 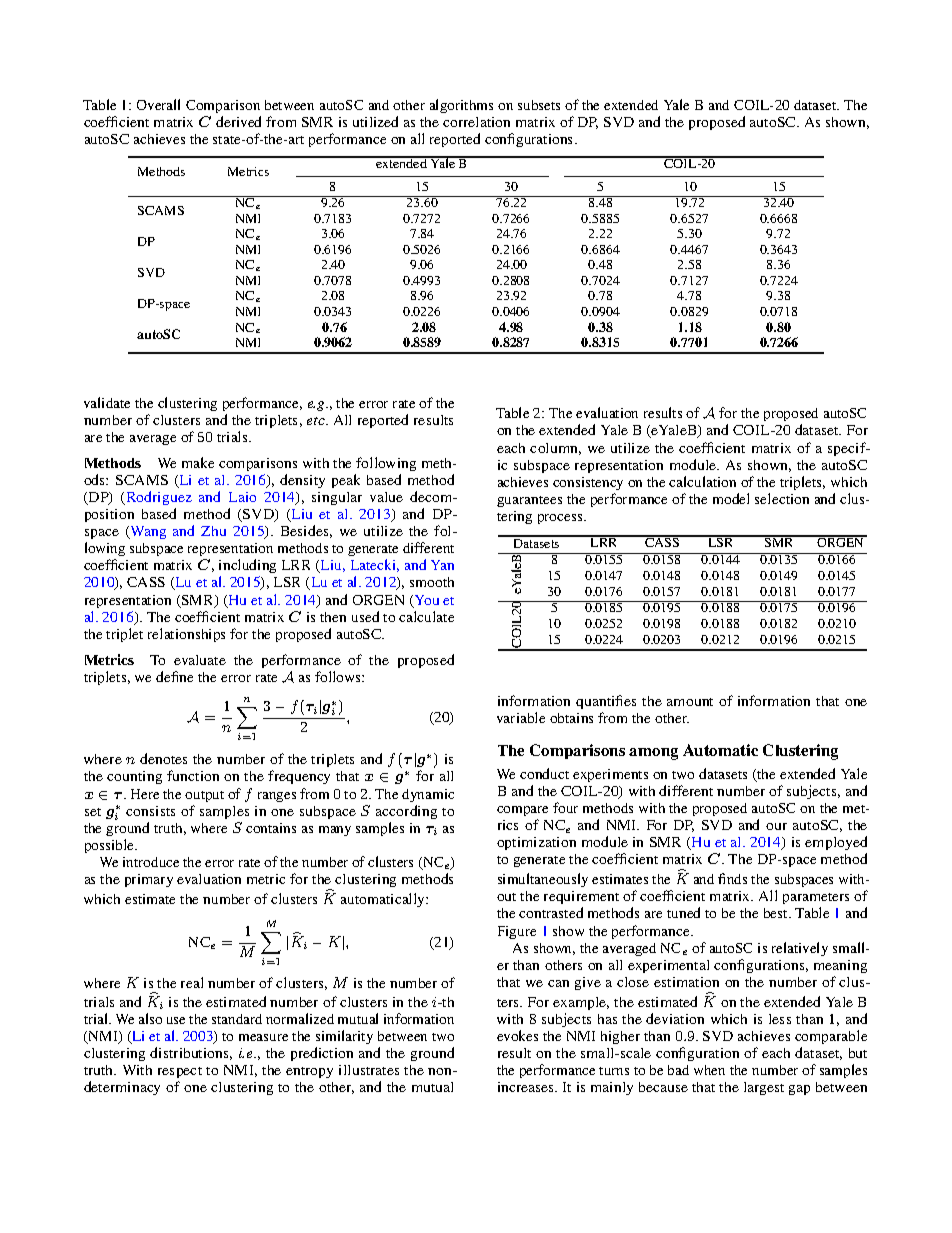 I want to click on derived, so click(x=238, y=121).
